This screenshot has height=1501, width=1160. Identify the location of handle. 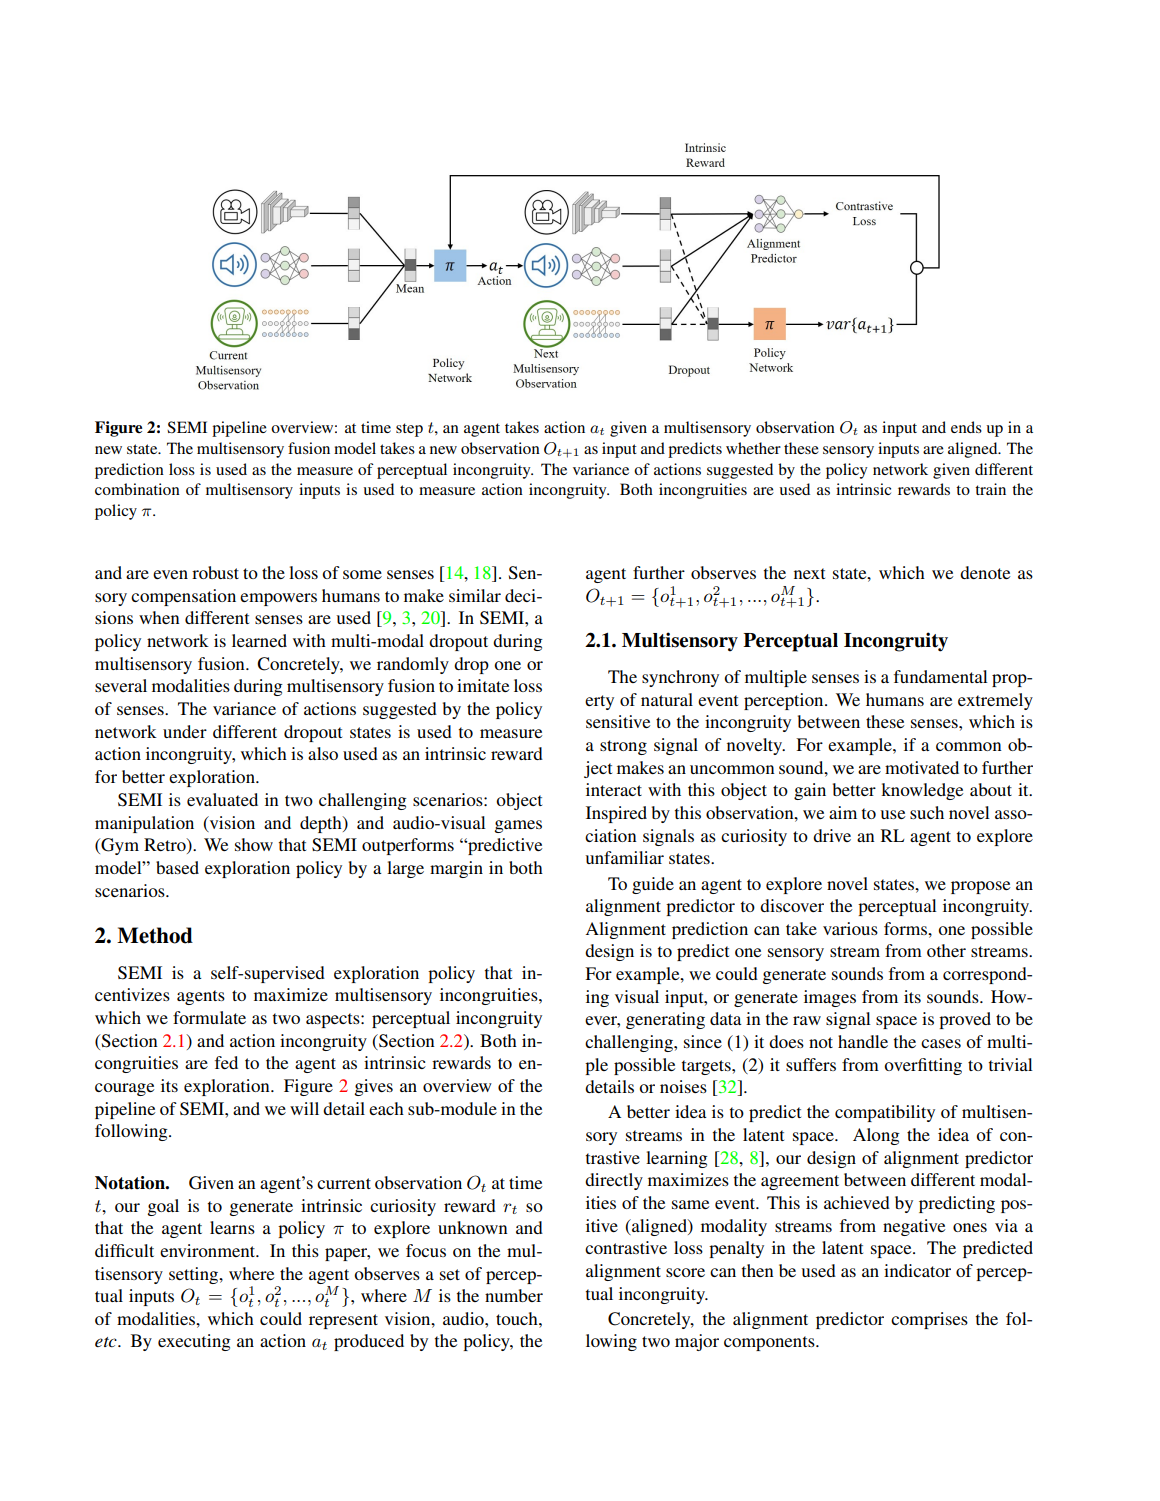
(863, 1041).
